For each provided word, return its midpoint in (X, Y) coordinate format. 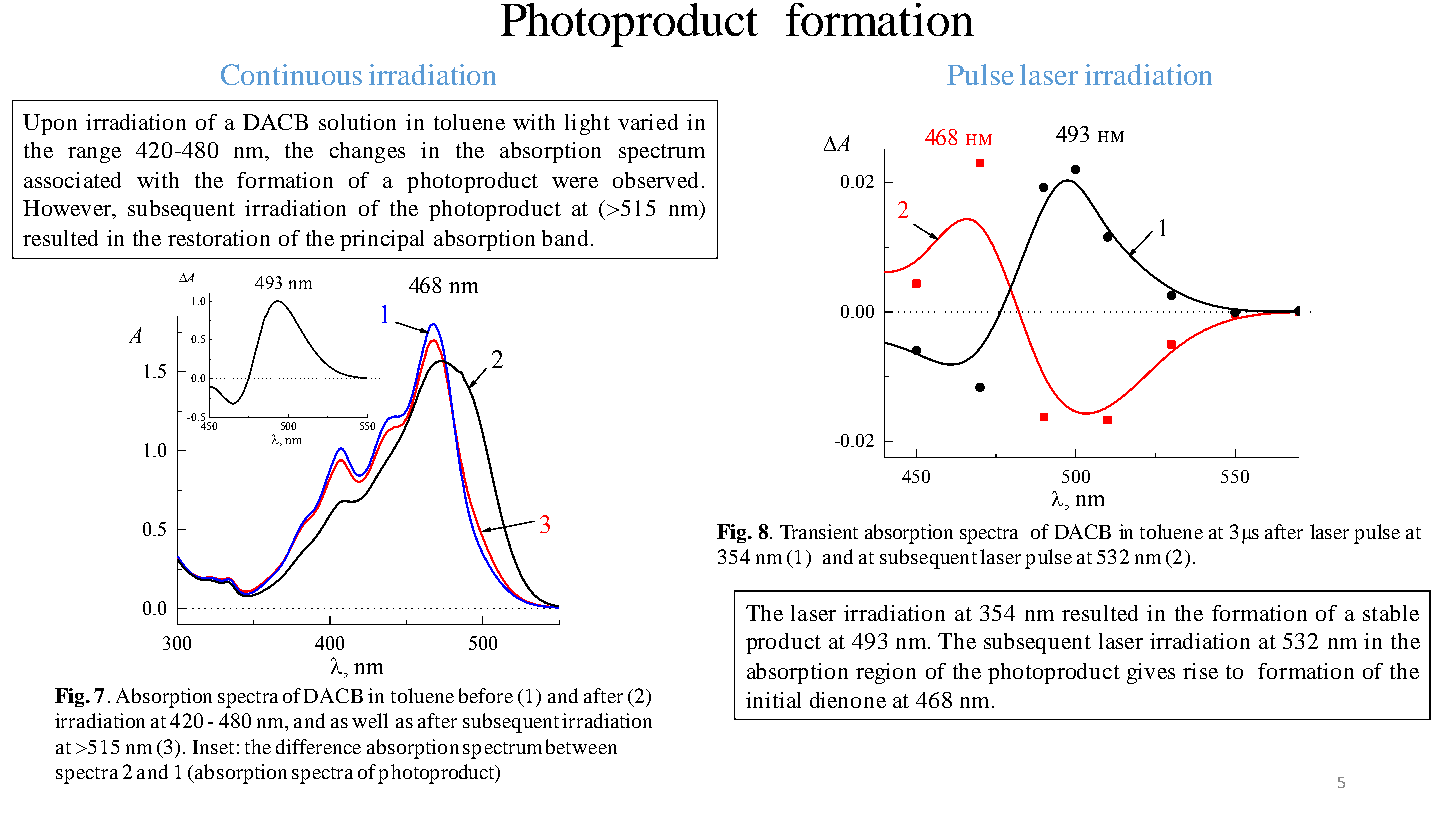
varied (648, 122)
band (565, 238)
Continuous (291, 74)
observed (655, 180)
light (587, 124)
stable (1391, 613)
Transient (819, 531)
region (886, 673)
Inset (213, 747)
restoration (219, 238)
